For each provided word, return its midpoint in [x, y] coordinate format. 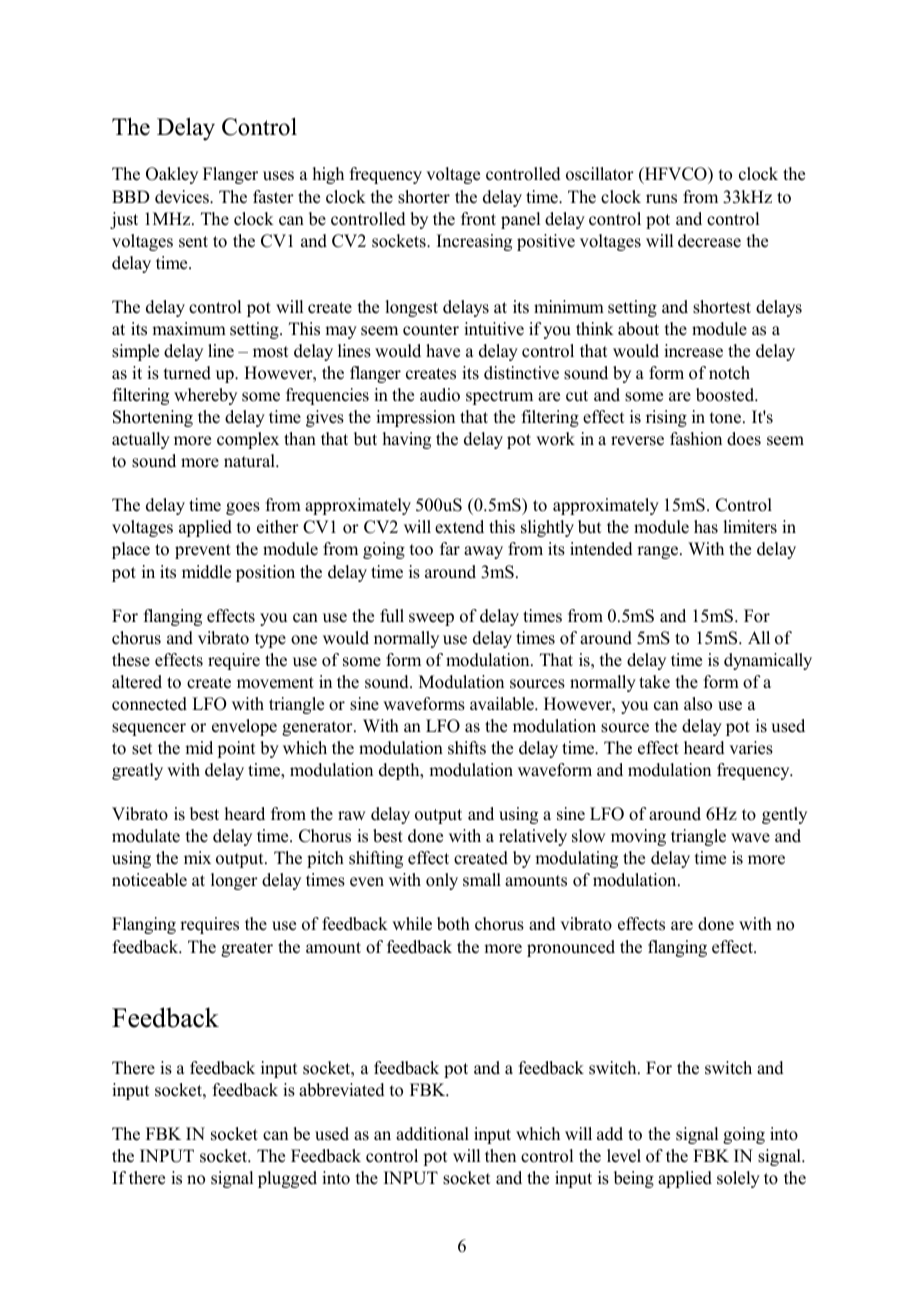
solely [738, 1179]
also [698, 704]
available [503, 704]
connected [149, 704]
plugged [287, 1179]
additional [432, 1134]
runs [661, 199]
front [478, 219]
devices [183, 197]
